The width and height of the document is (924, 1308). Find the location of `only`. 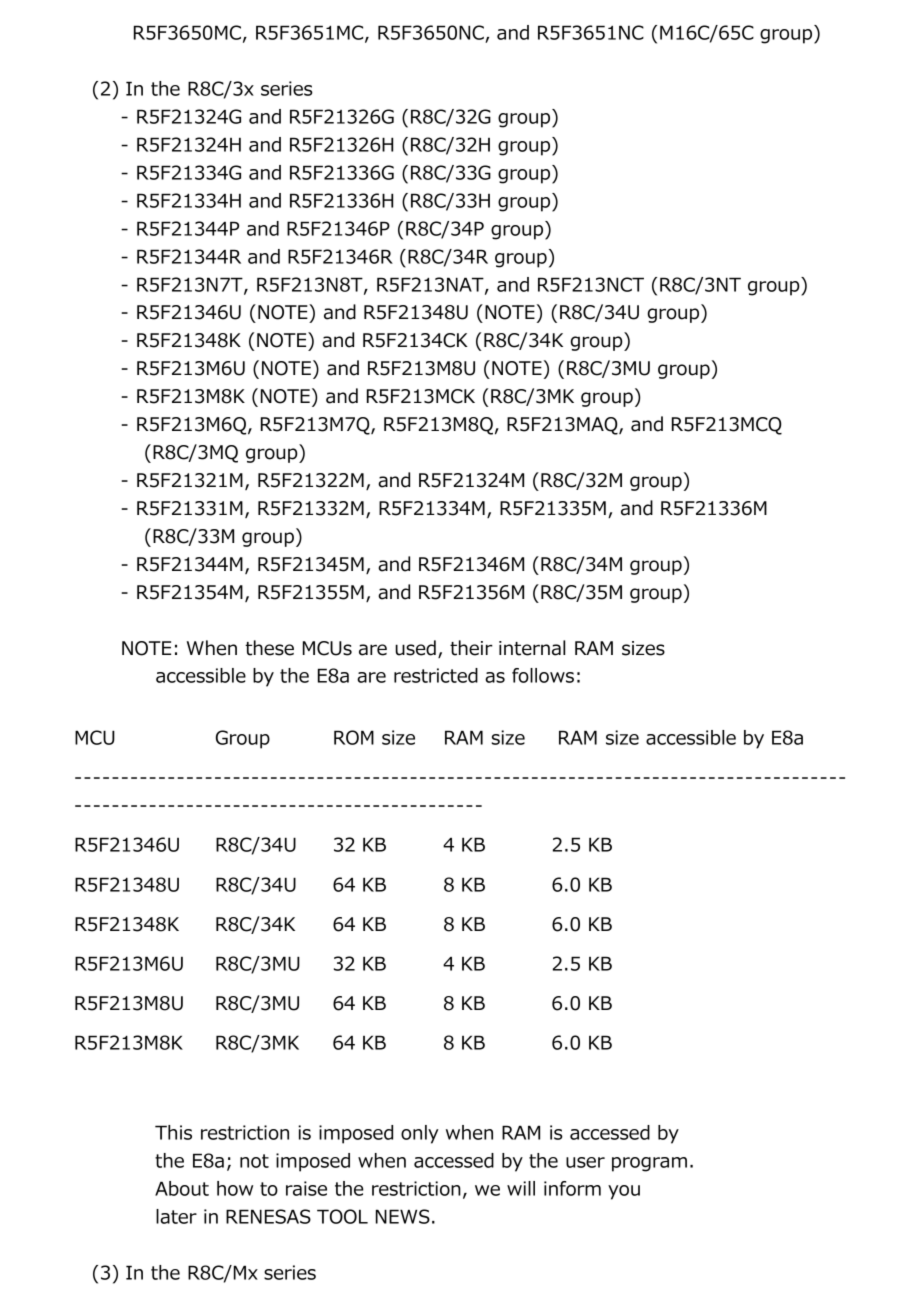

only is located at coordinates (420, 1134).
